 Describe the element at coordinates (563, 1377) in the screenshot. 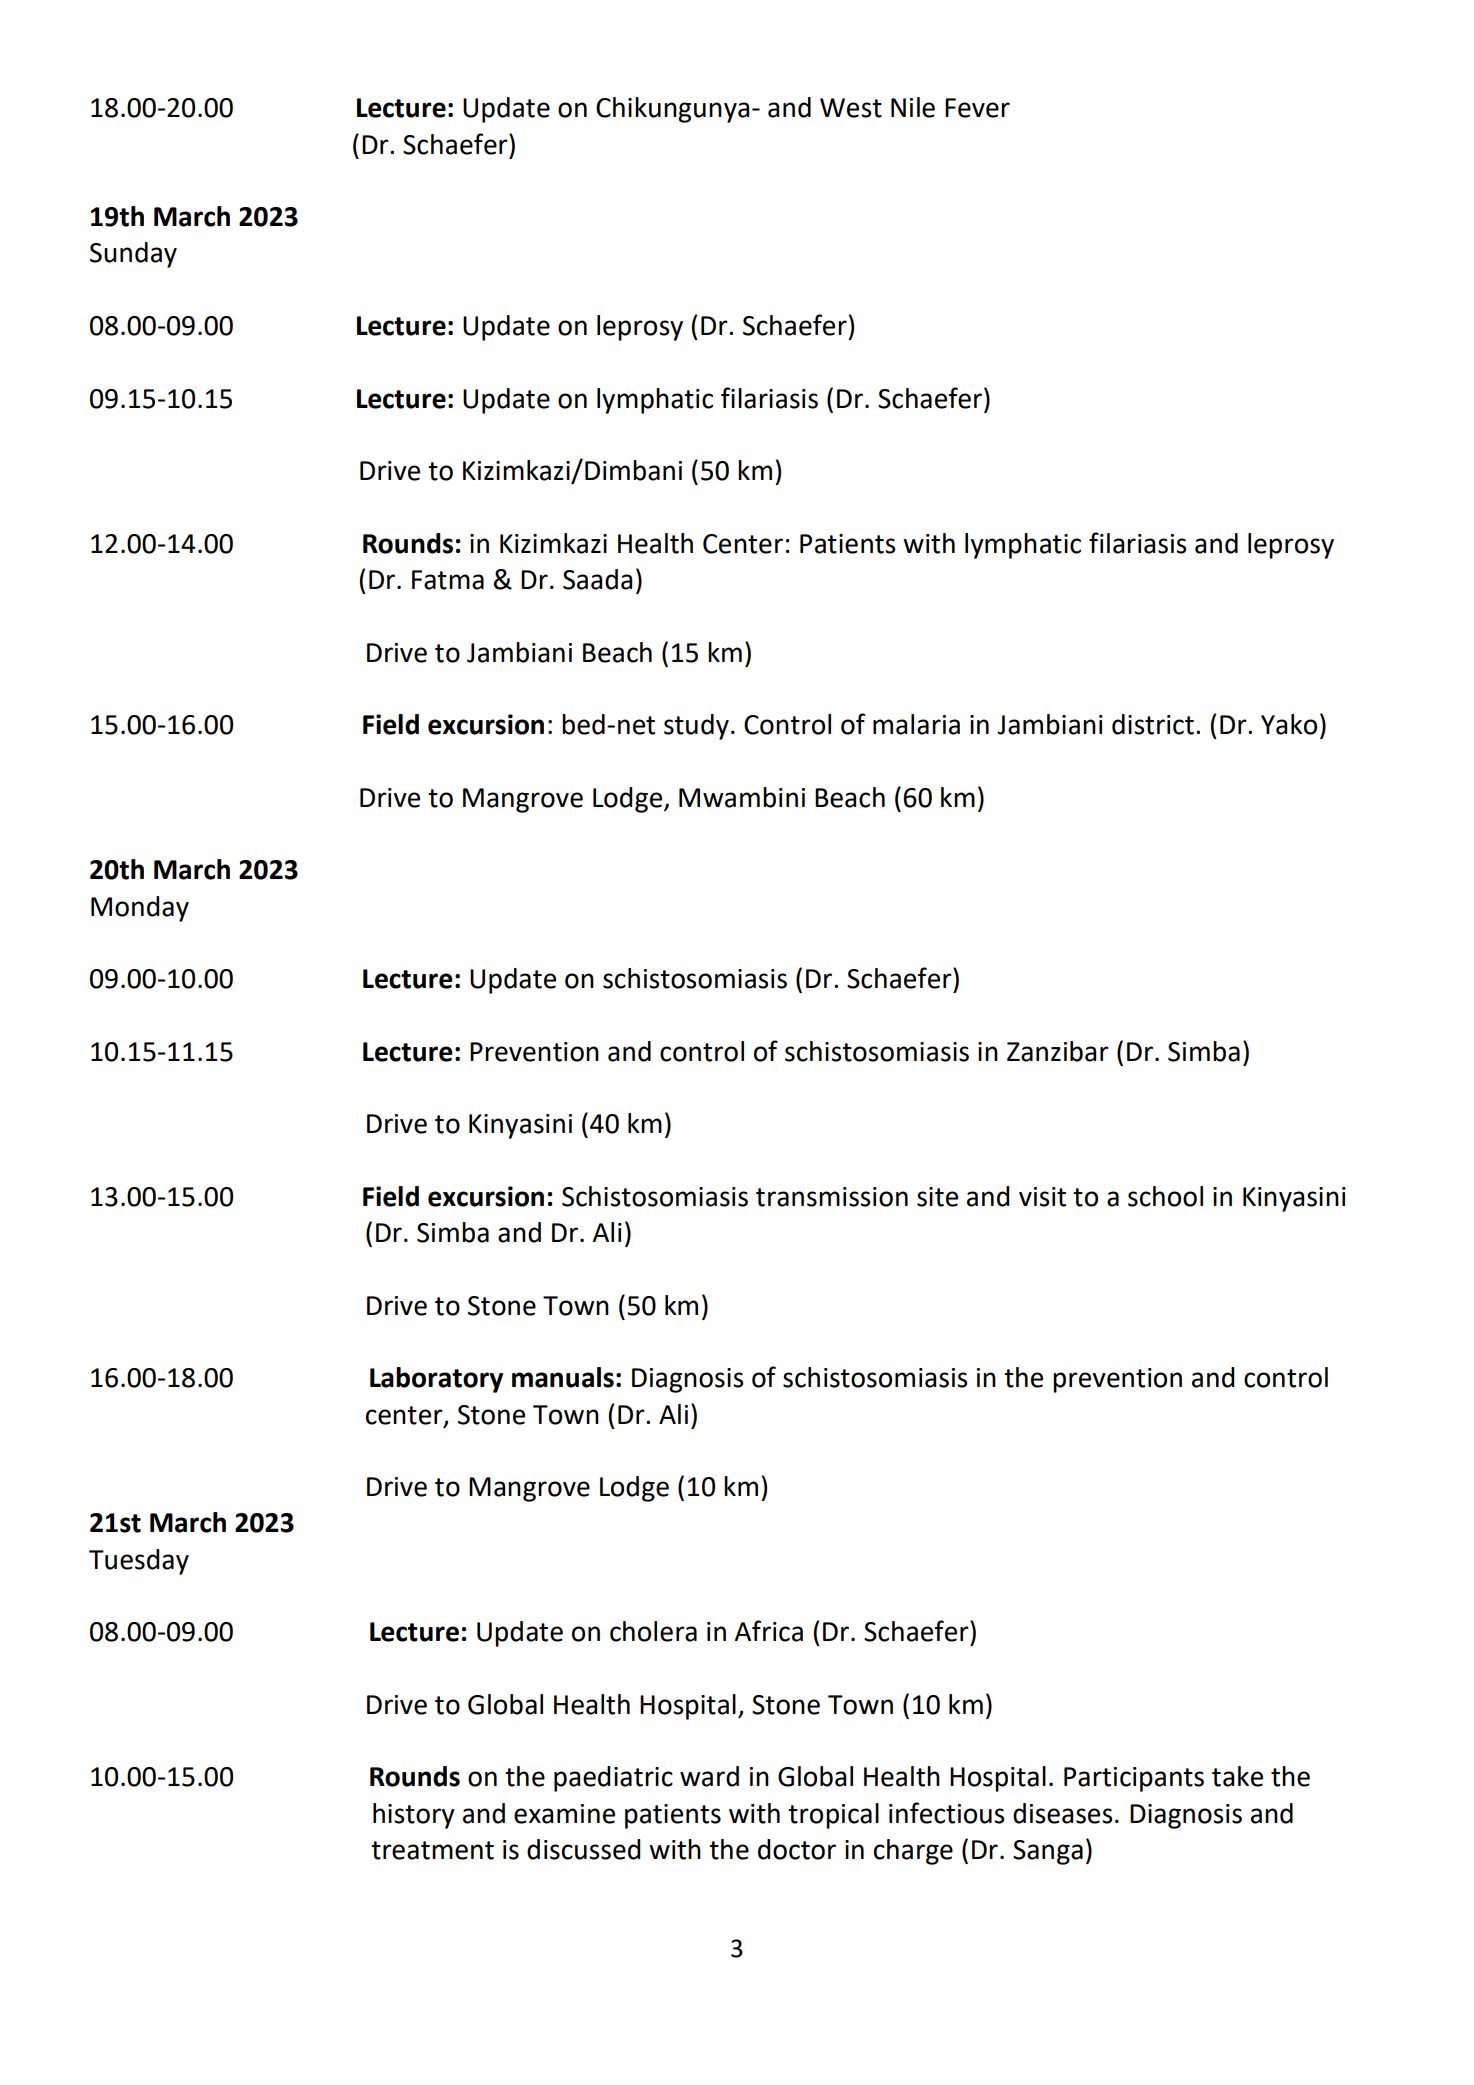

I see `manuals` at that location.
